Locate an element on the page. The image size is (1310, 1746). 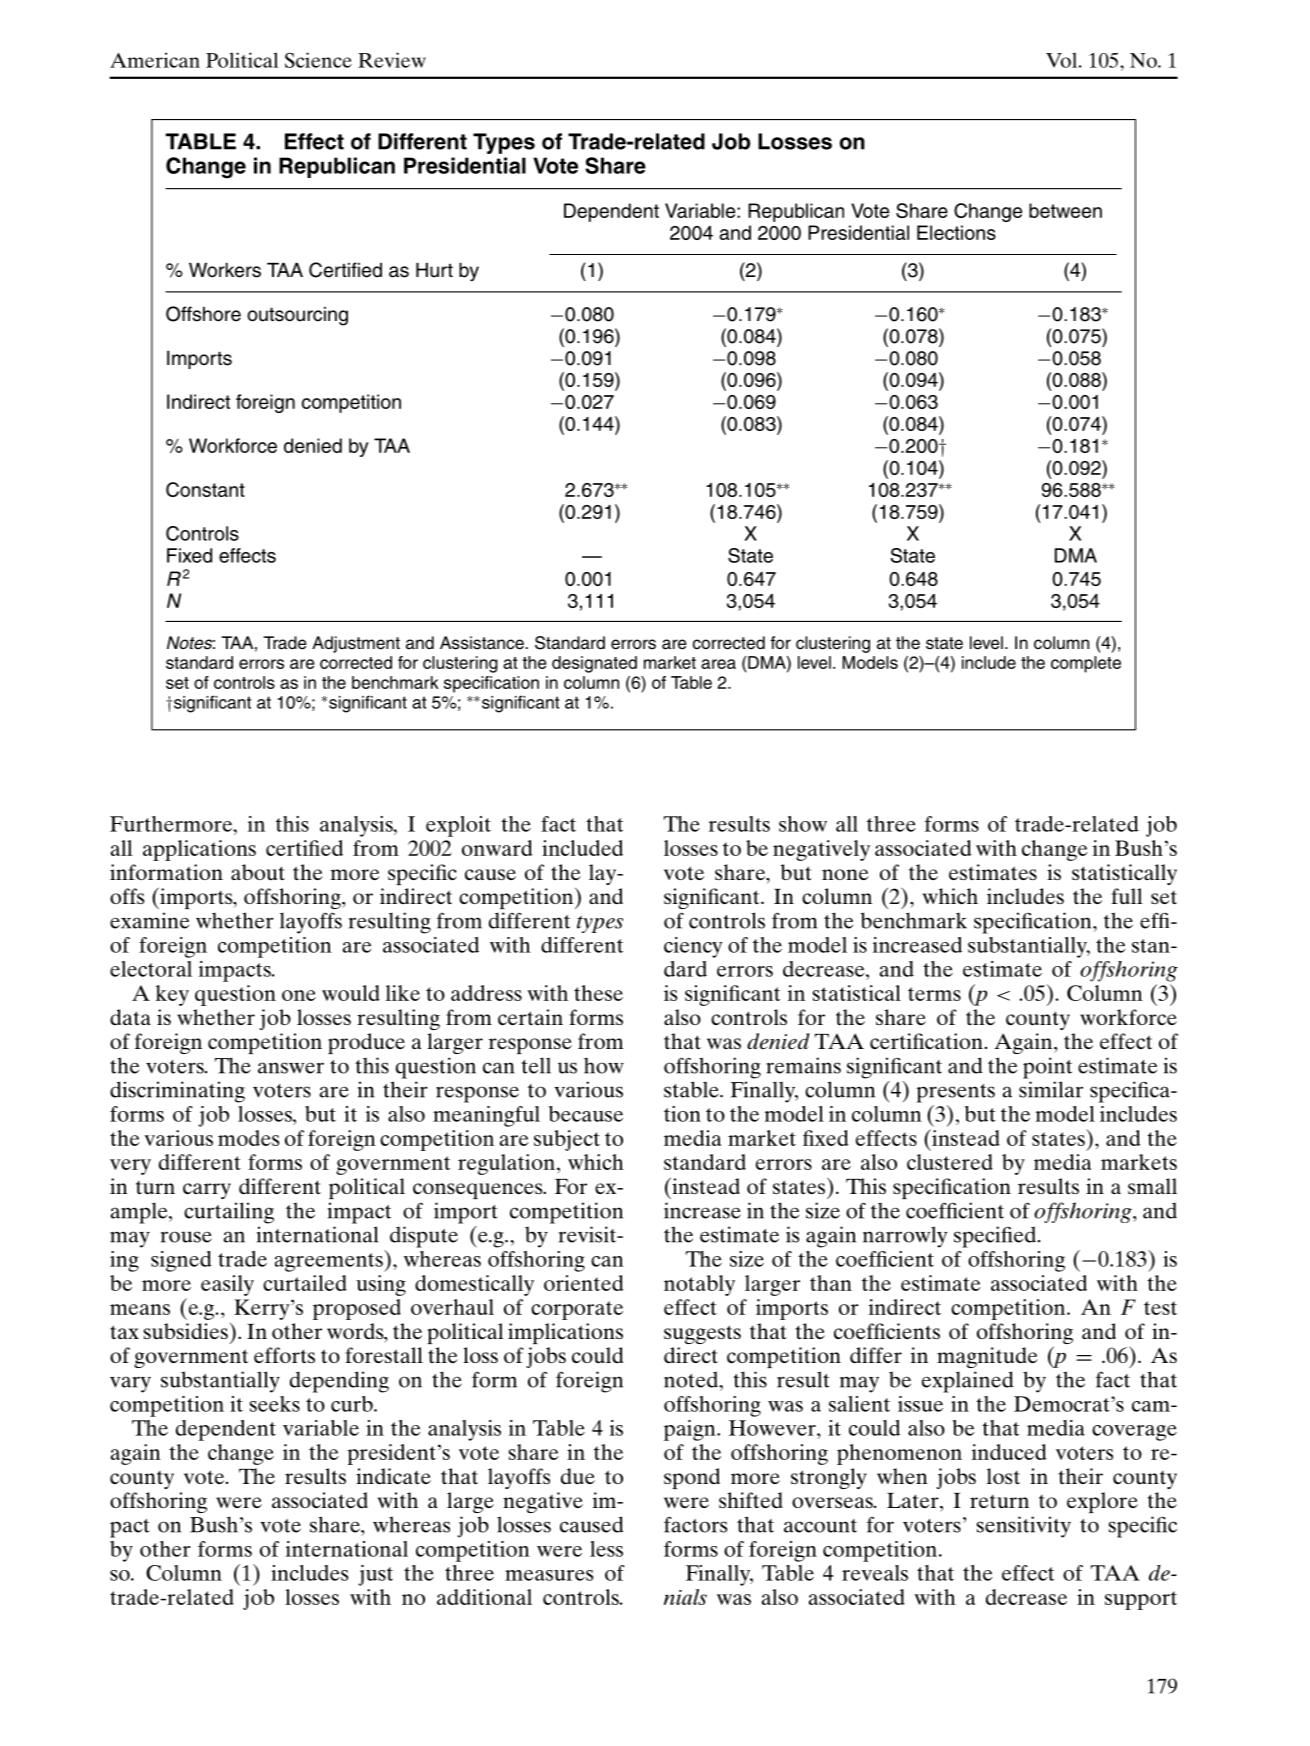
area is located at coordinates (718, 664).
